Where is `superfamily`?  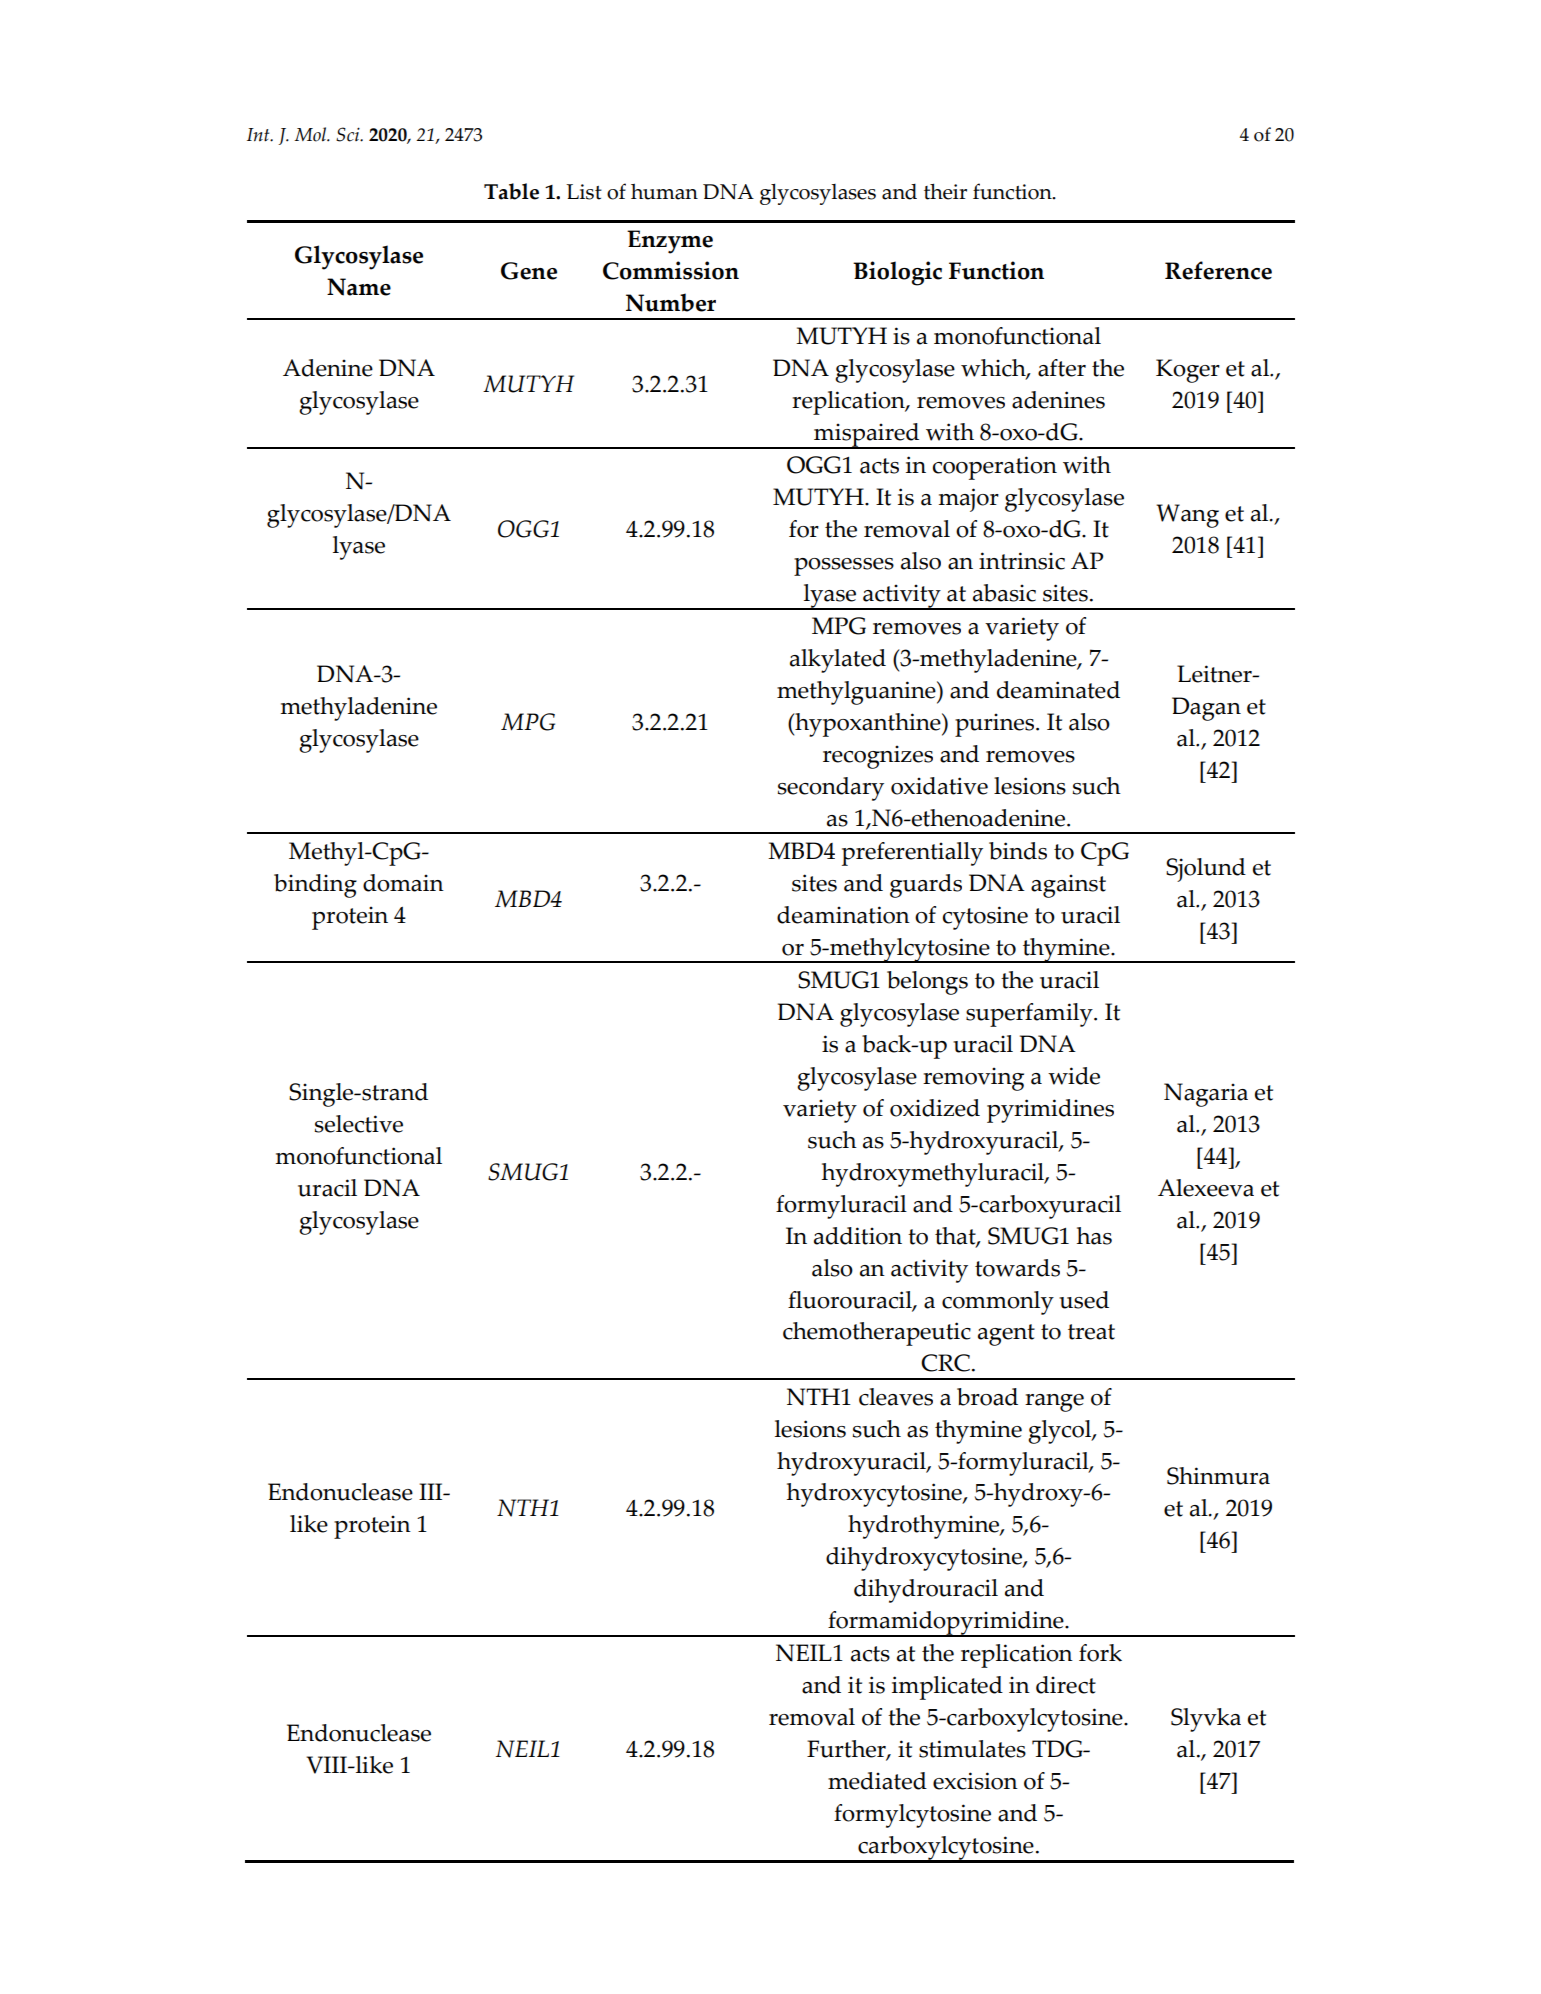 superfamily is located at coordinates (1030, 1015).
